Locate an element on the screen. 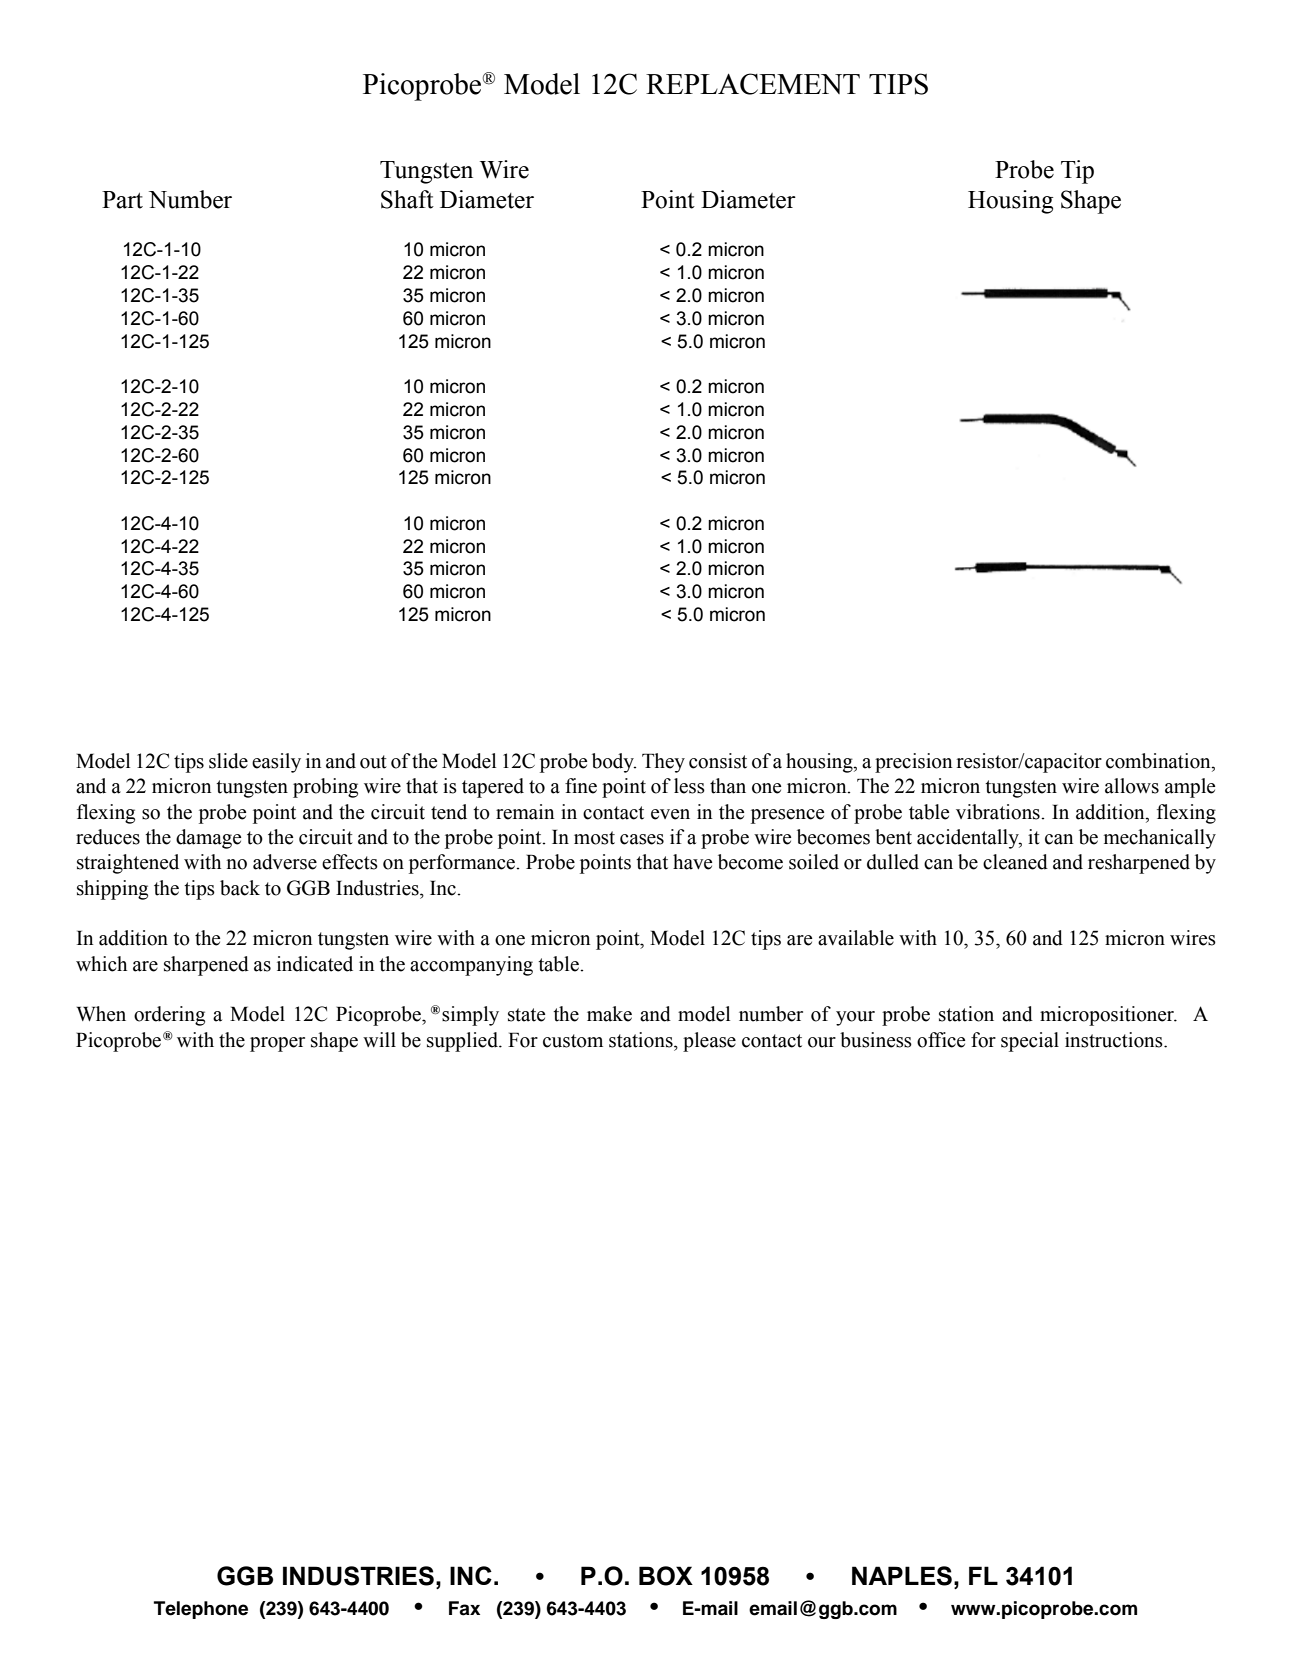 This screenshot has width=1292, height=1671. Shaft is located at coordinates (407, 199).
